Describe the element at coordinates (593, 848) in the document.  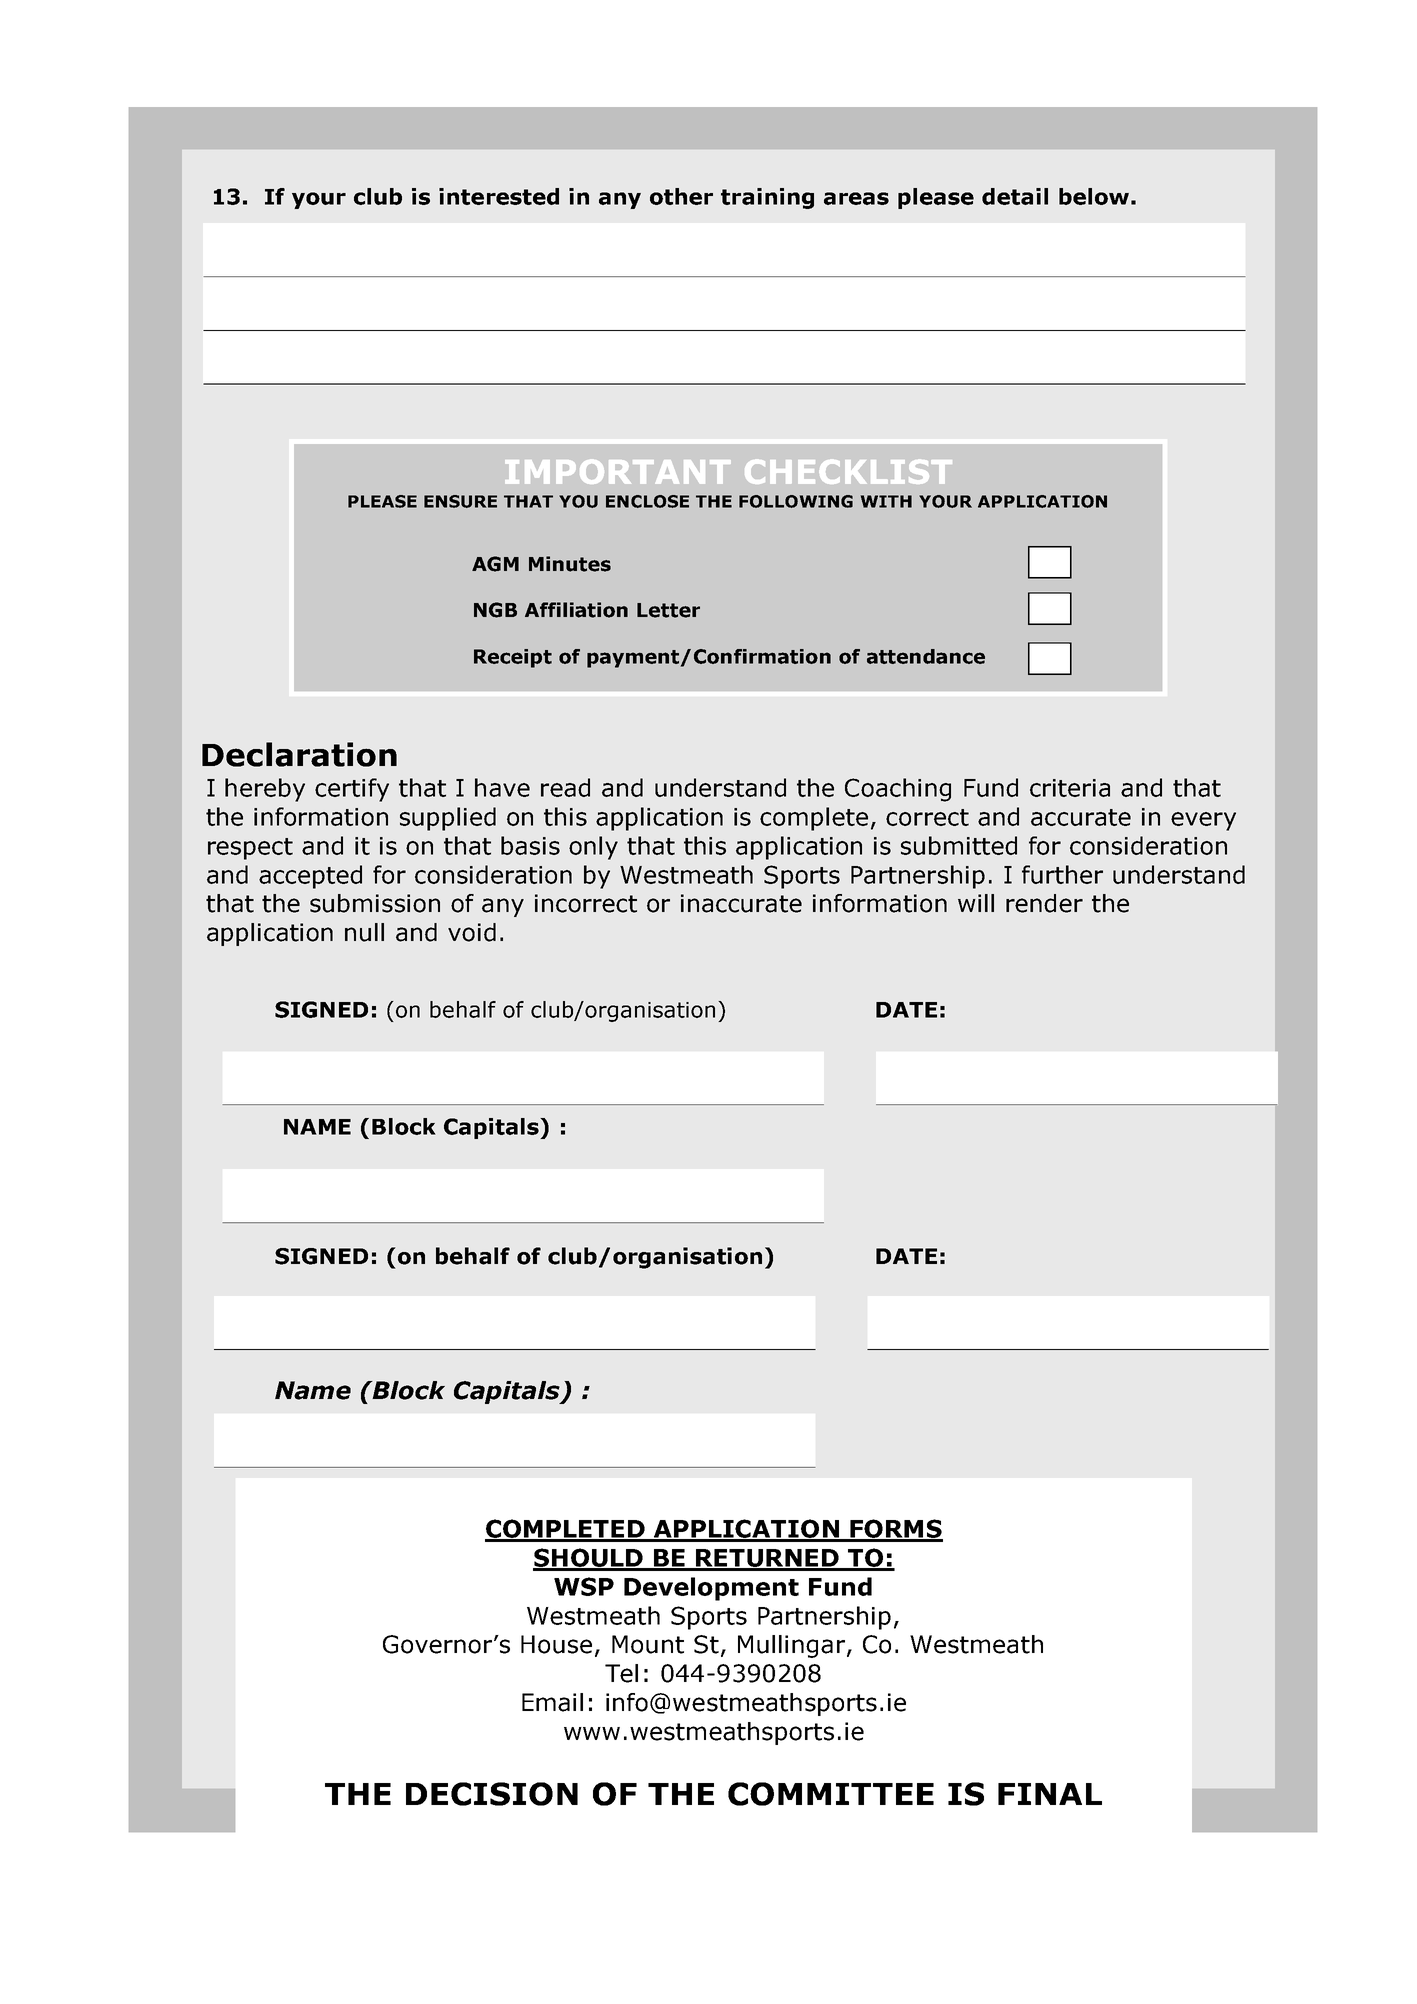
I see `only` at that location.
